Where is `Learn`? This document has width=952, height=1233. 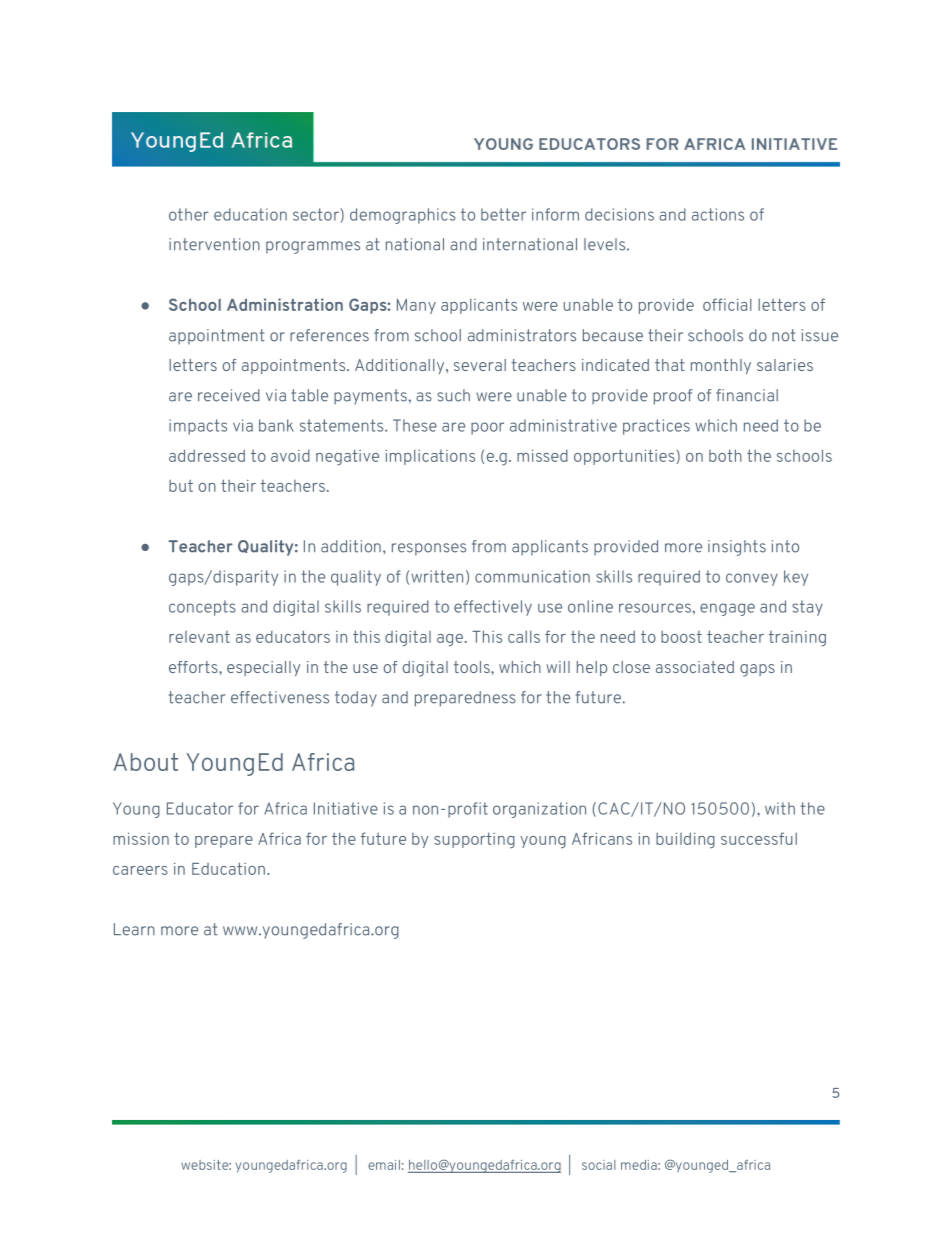 Learn is located at coordinates (134, 929).
